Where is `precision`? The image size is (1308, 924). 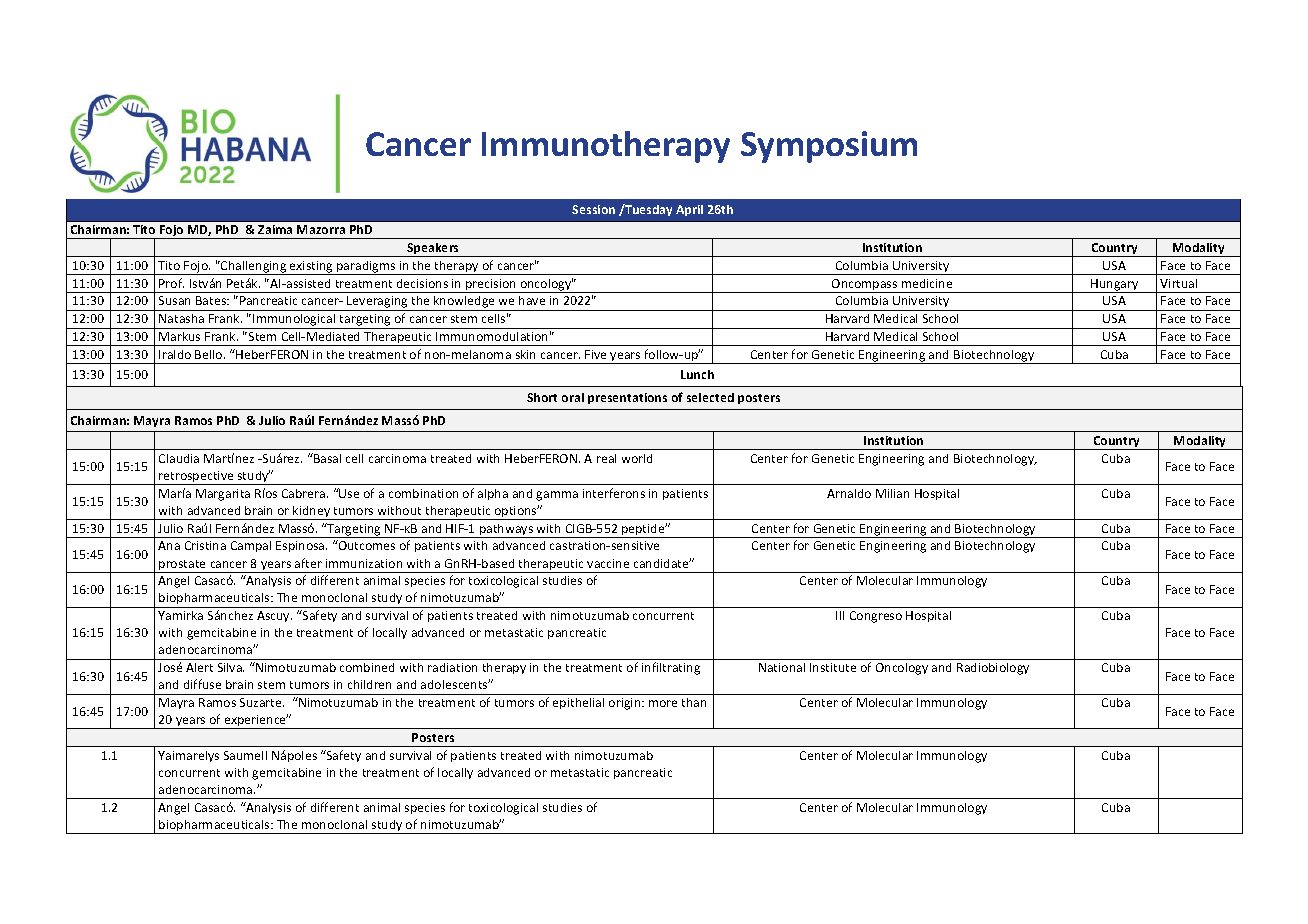 precision is located at coordinates (491, 286).
